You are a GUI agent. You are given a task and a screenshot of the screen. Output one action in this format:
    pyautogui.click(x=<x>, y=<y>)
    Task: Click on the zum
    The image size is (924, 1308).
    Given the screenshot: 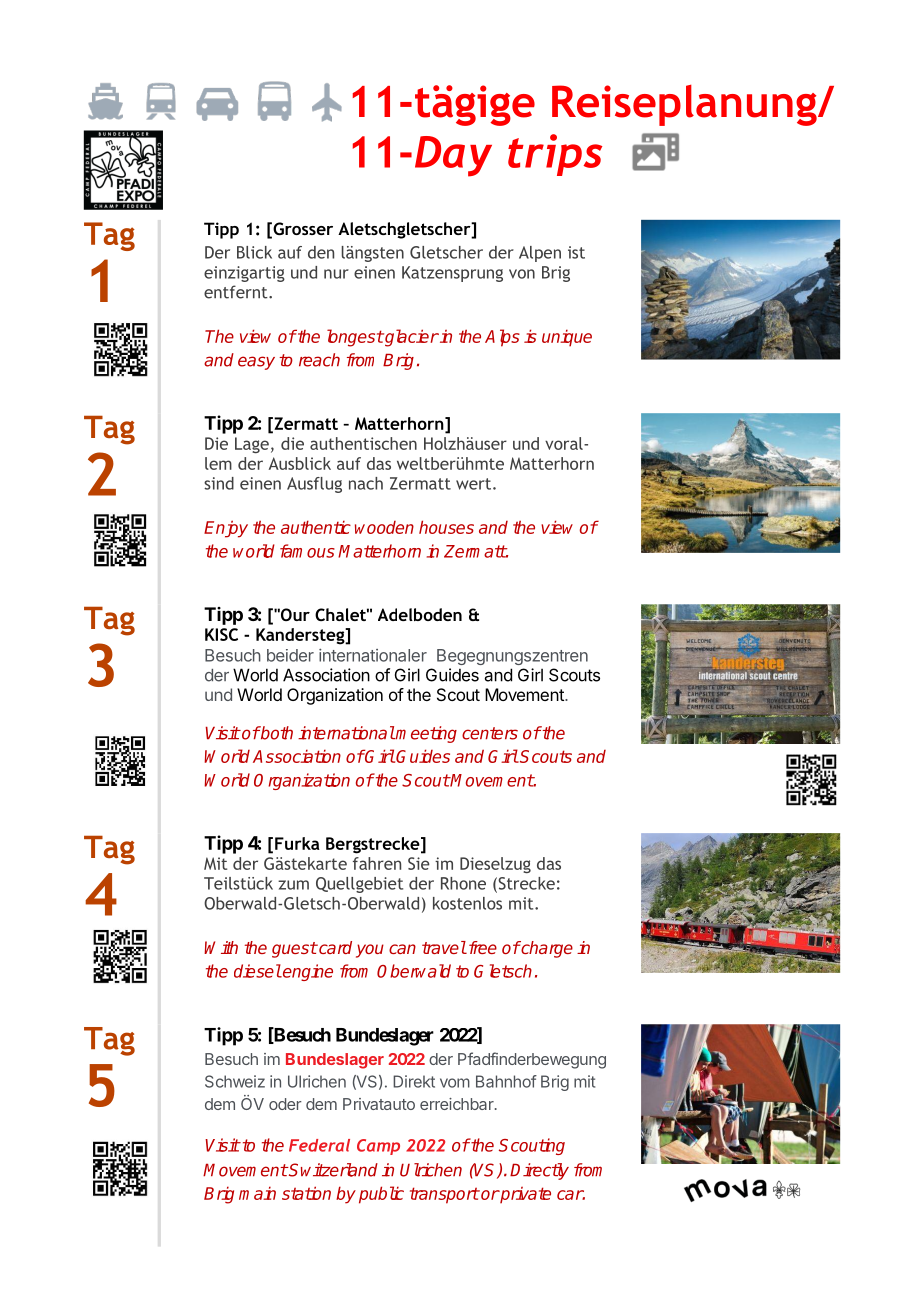 What is the action you would take?
    pyautogui.click(x=293, y=885)
